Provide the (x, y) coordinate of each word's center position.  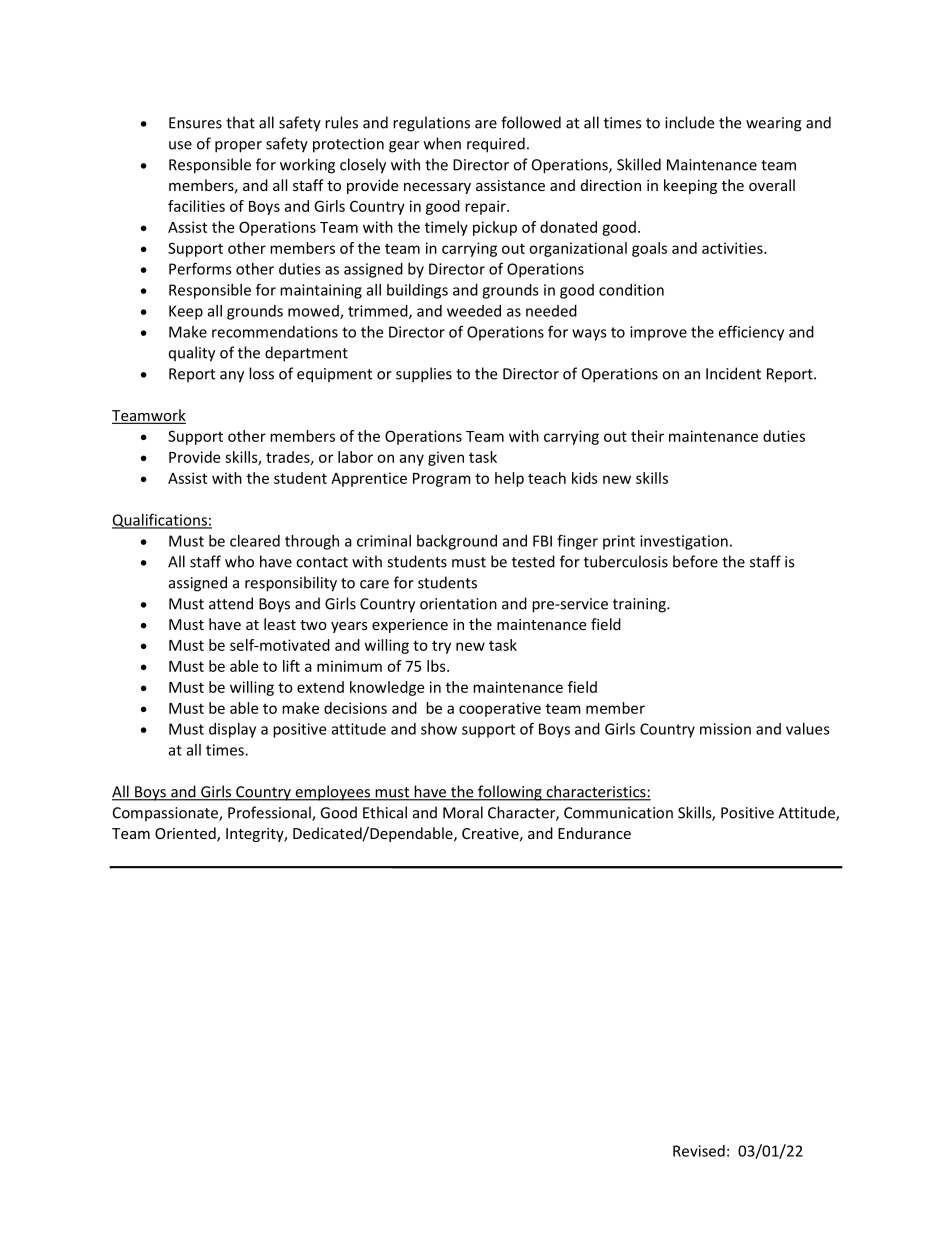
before (695, 561)
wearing (774, 124)
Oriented (186, 834)
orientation (458, 604)
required (496, 145)
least (280, 624)
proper (238, 147)
